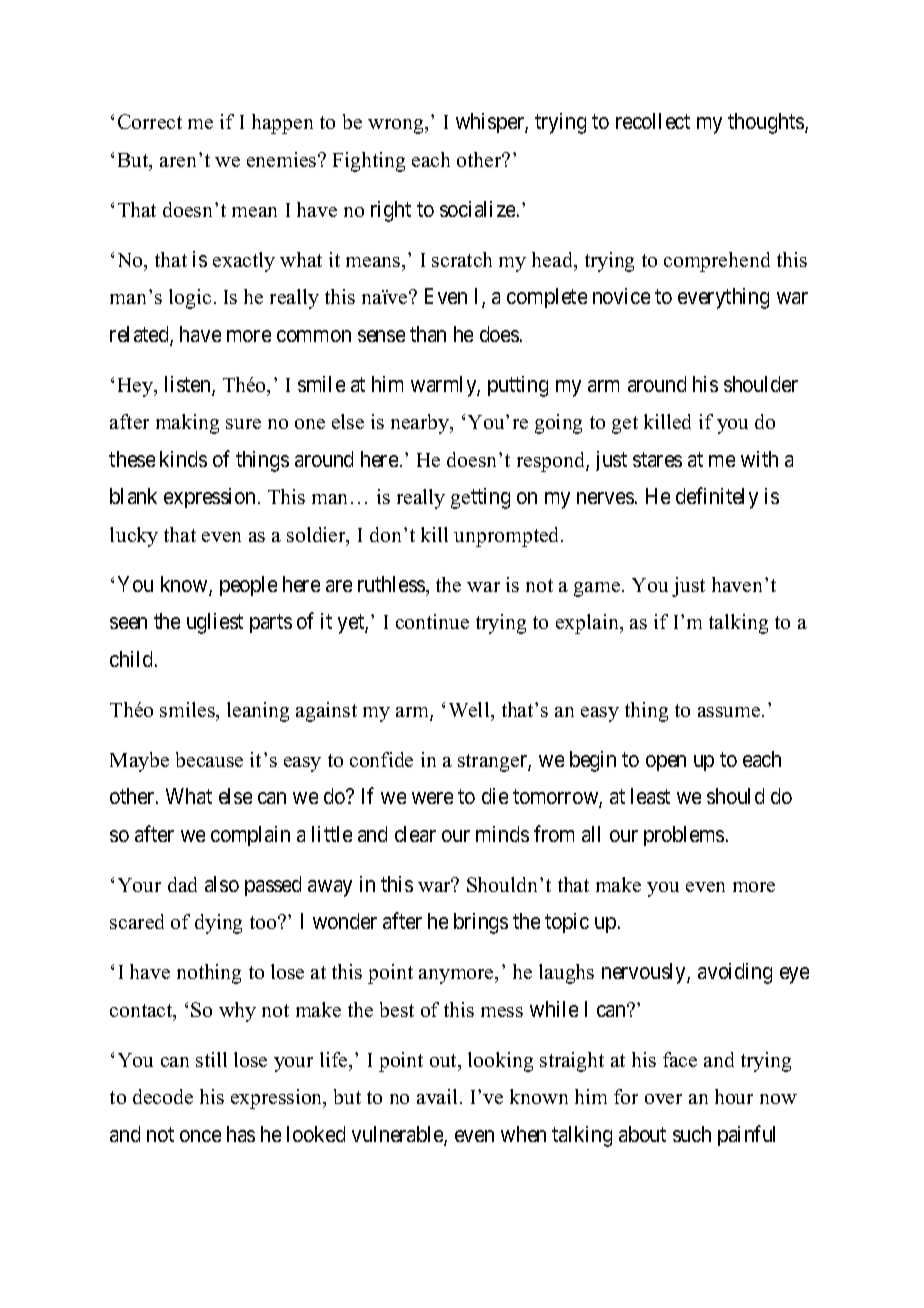  Describe the element at coordinates (200, 1136) in the image. I see `once` at that location.
